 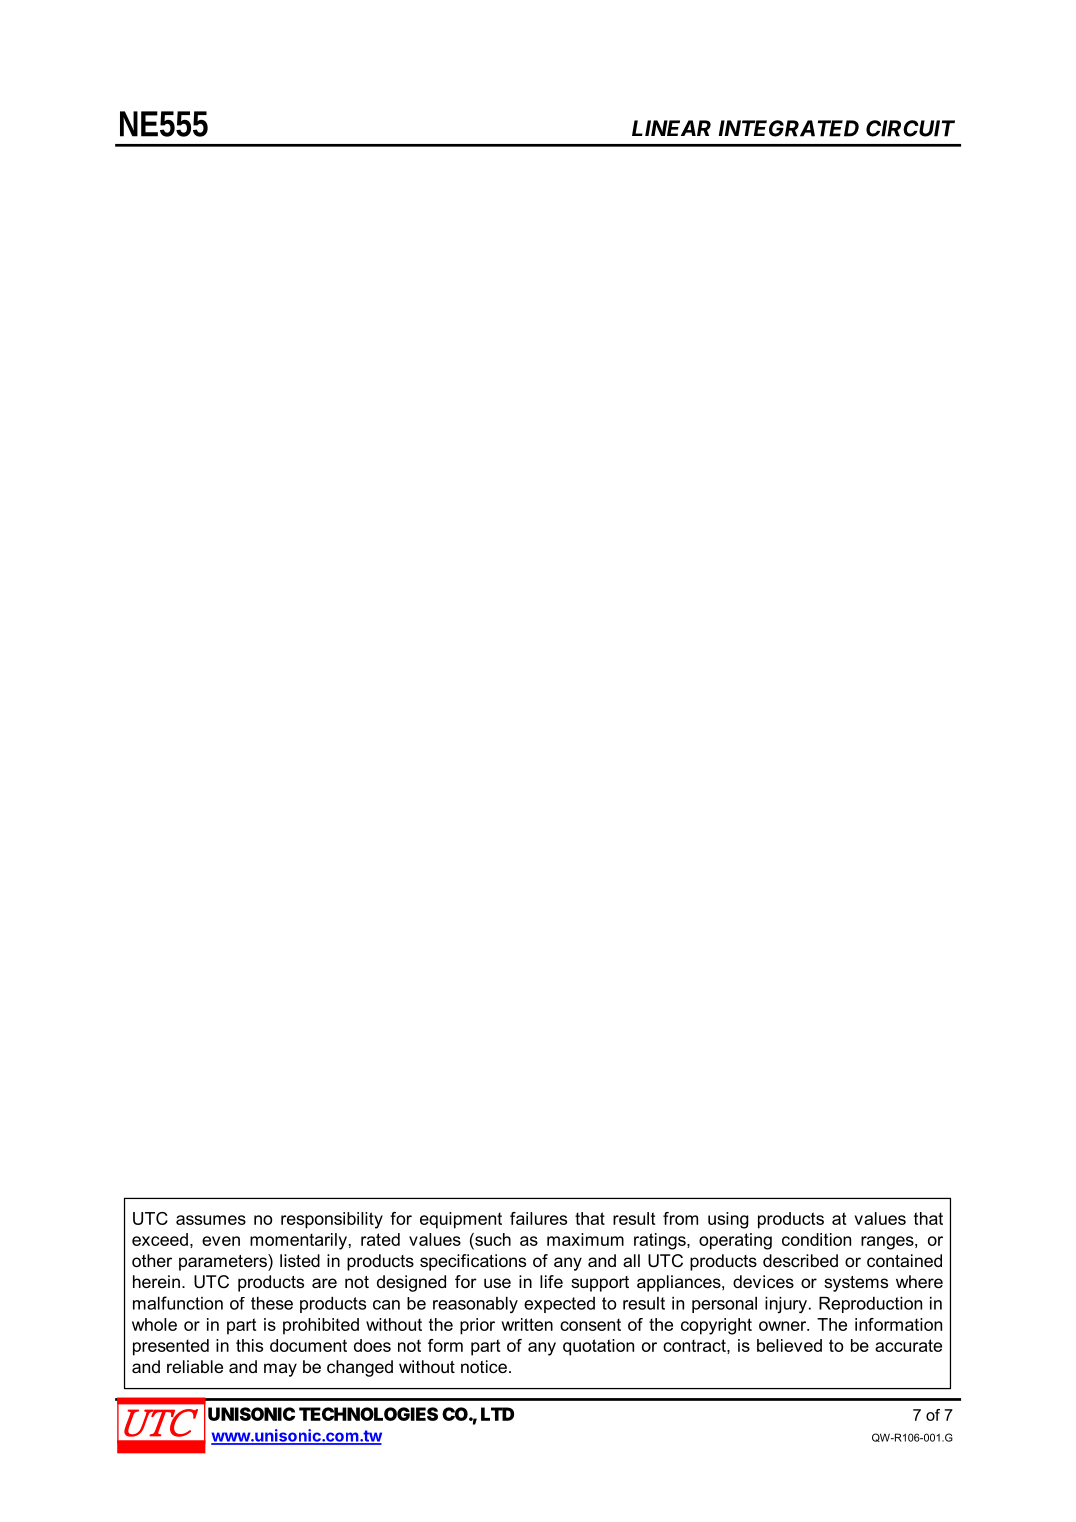 What do you see at coordinates (461, 1220) in the document?
I see `equipment` at bounding box center [461, 1220].
